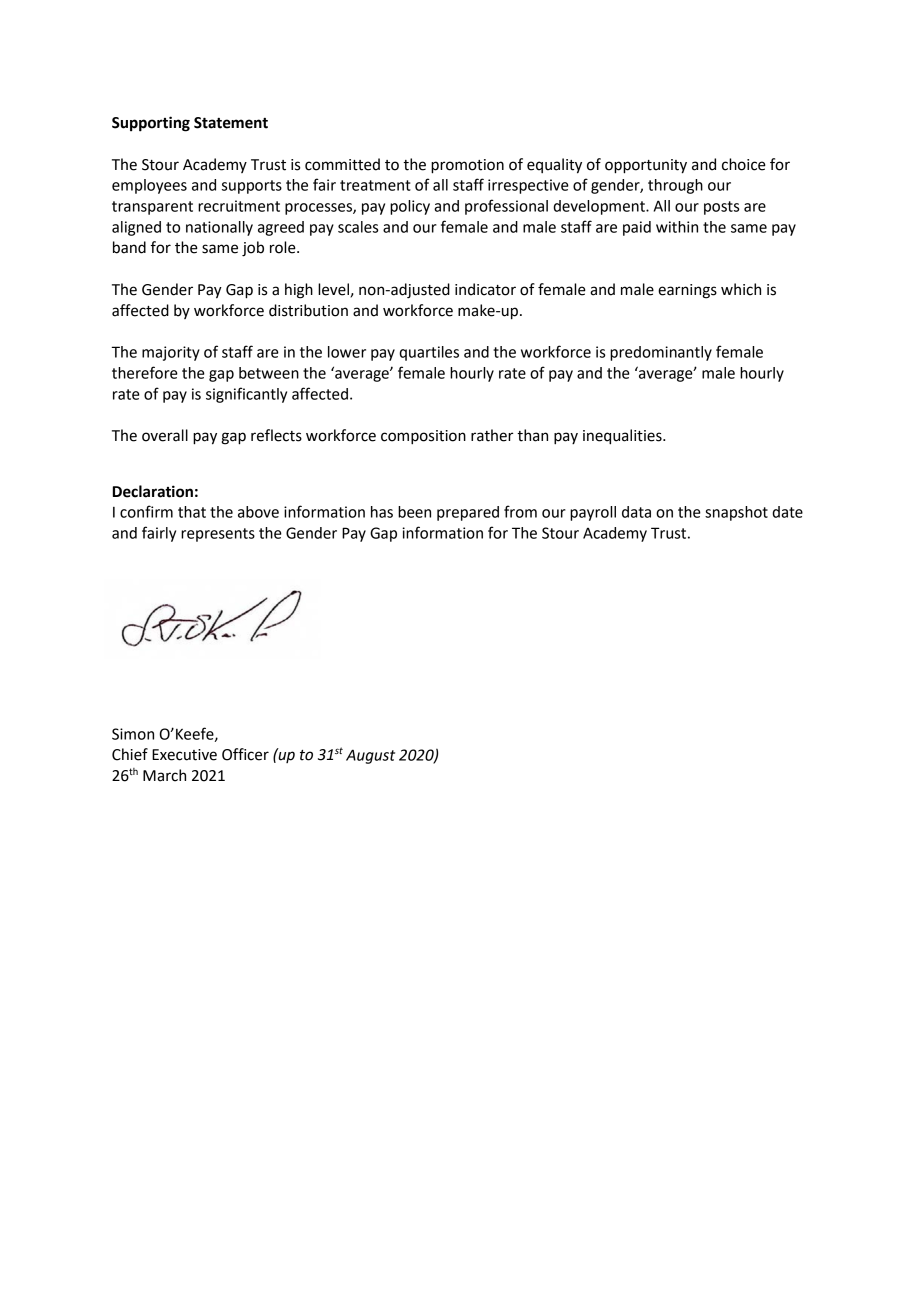 This screenshot has width=924, height=1308. What do you see at coordinates (299, 291) in the screenshot?
I see `high` at bounding box center [299, 291].
